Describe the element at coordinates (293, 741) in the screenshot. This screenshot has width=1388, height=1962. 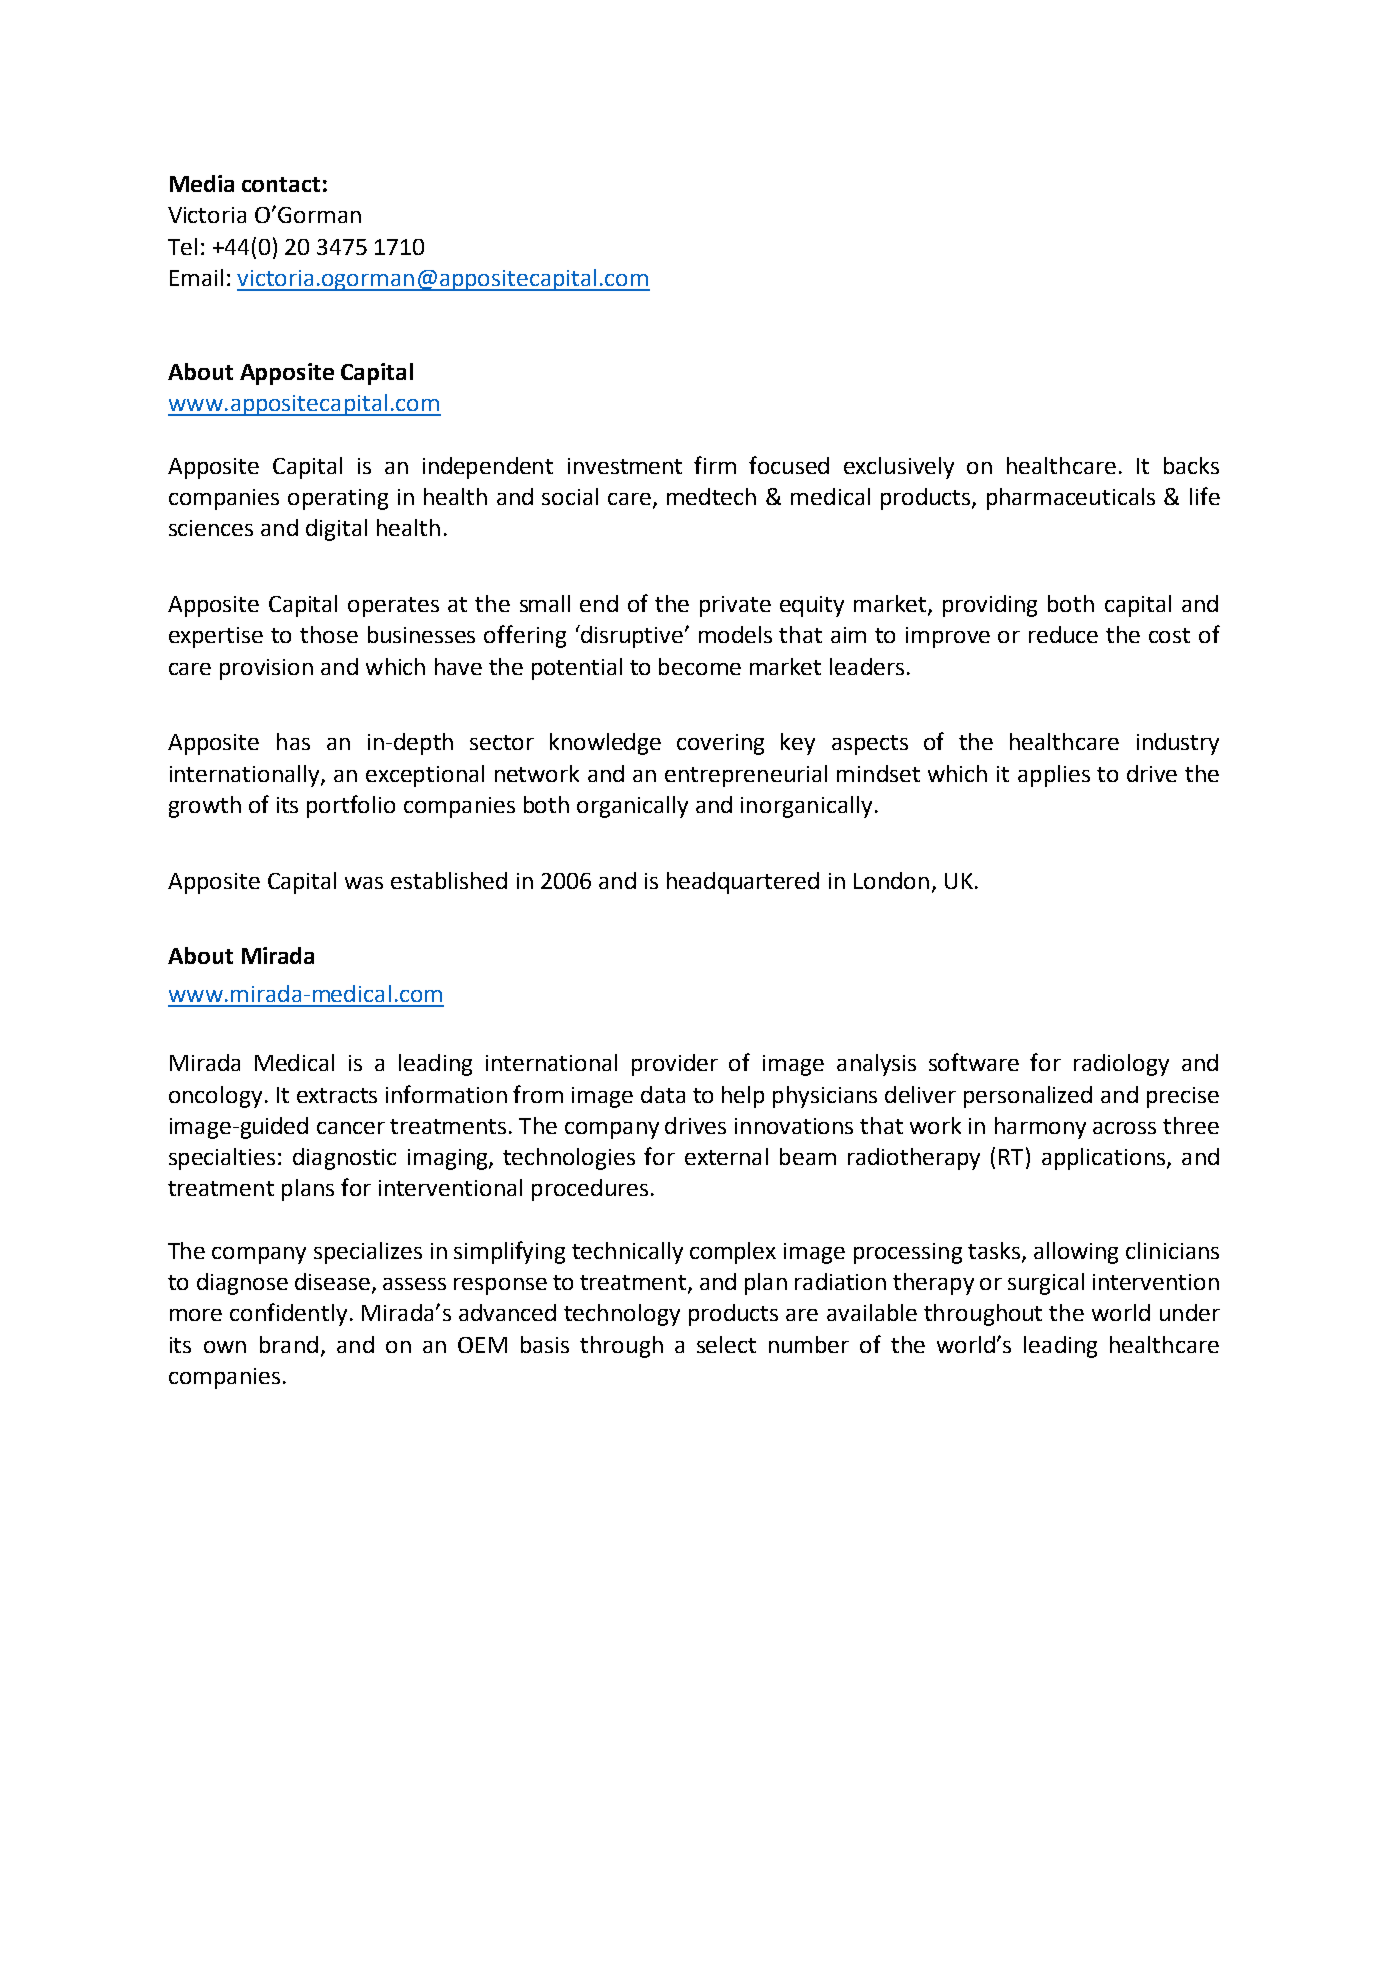
I see `has` at that location.
